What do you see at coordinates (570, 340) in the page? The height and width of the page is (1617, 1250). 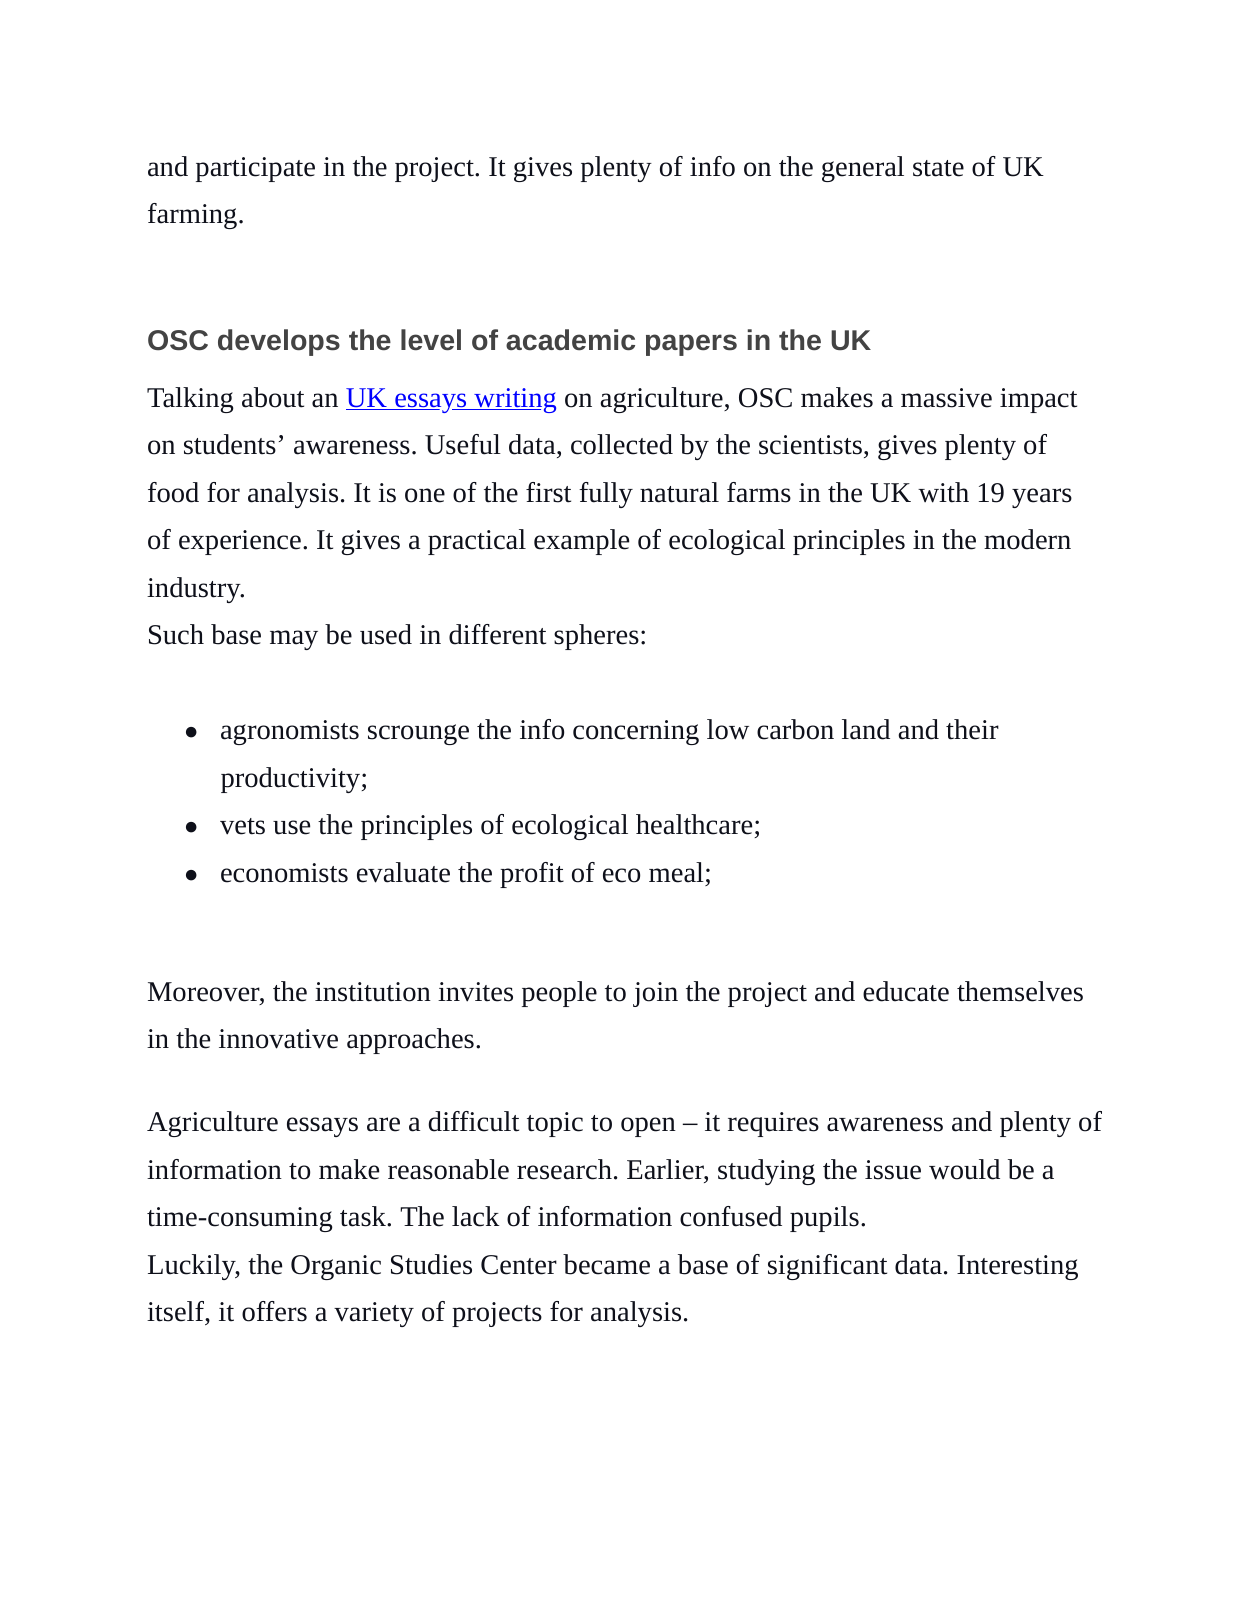 I see `academic` at bounding box center [570, 340].
